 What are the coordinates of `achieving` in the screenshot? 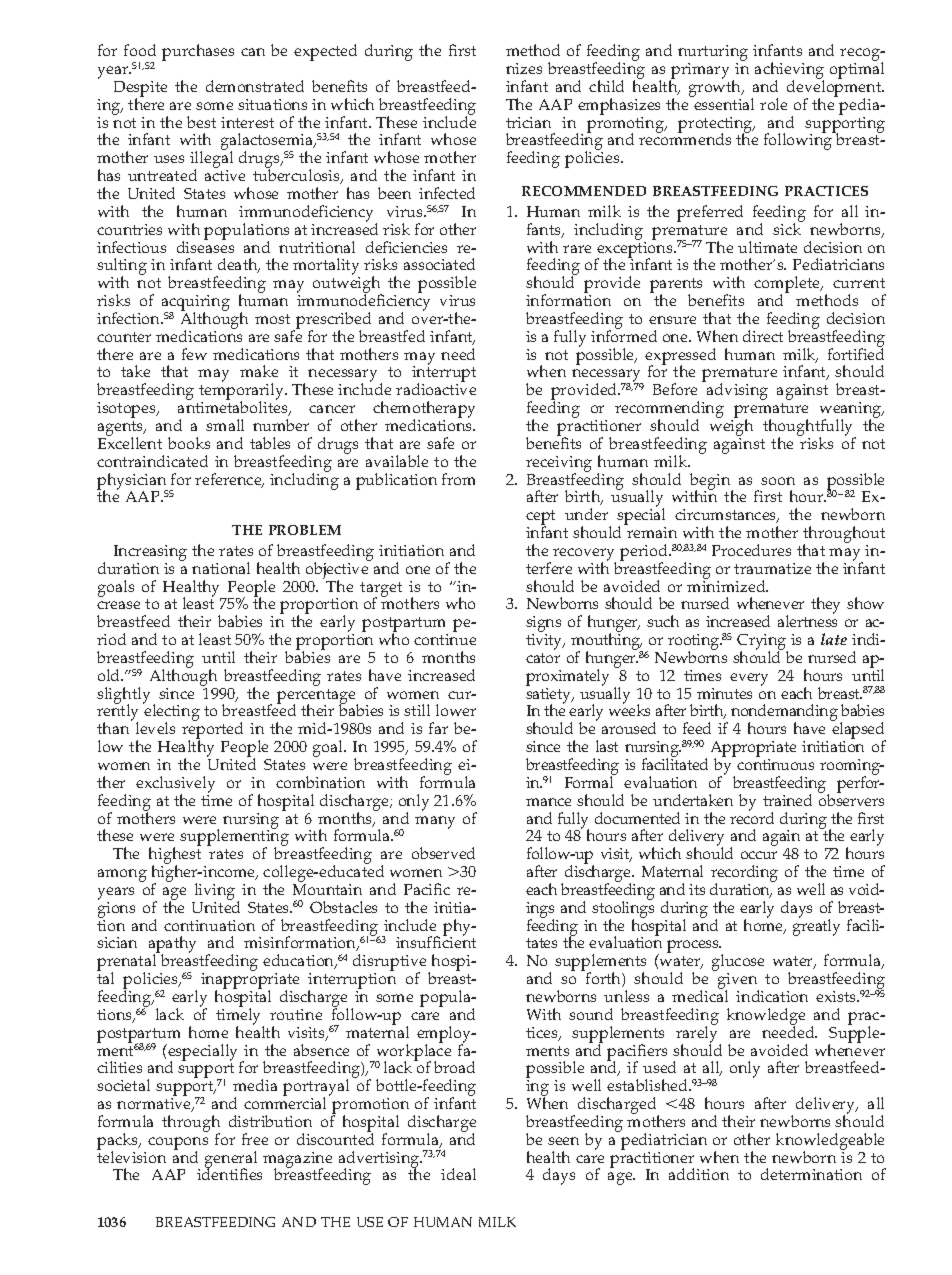 It's located at (789, 72).
